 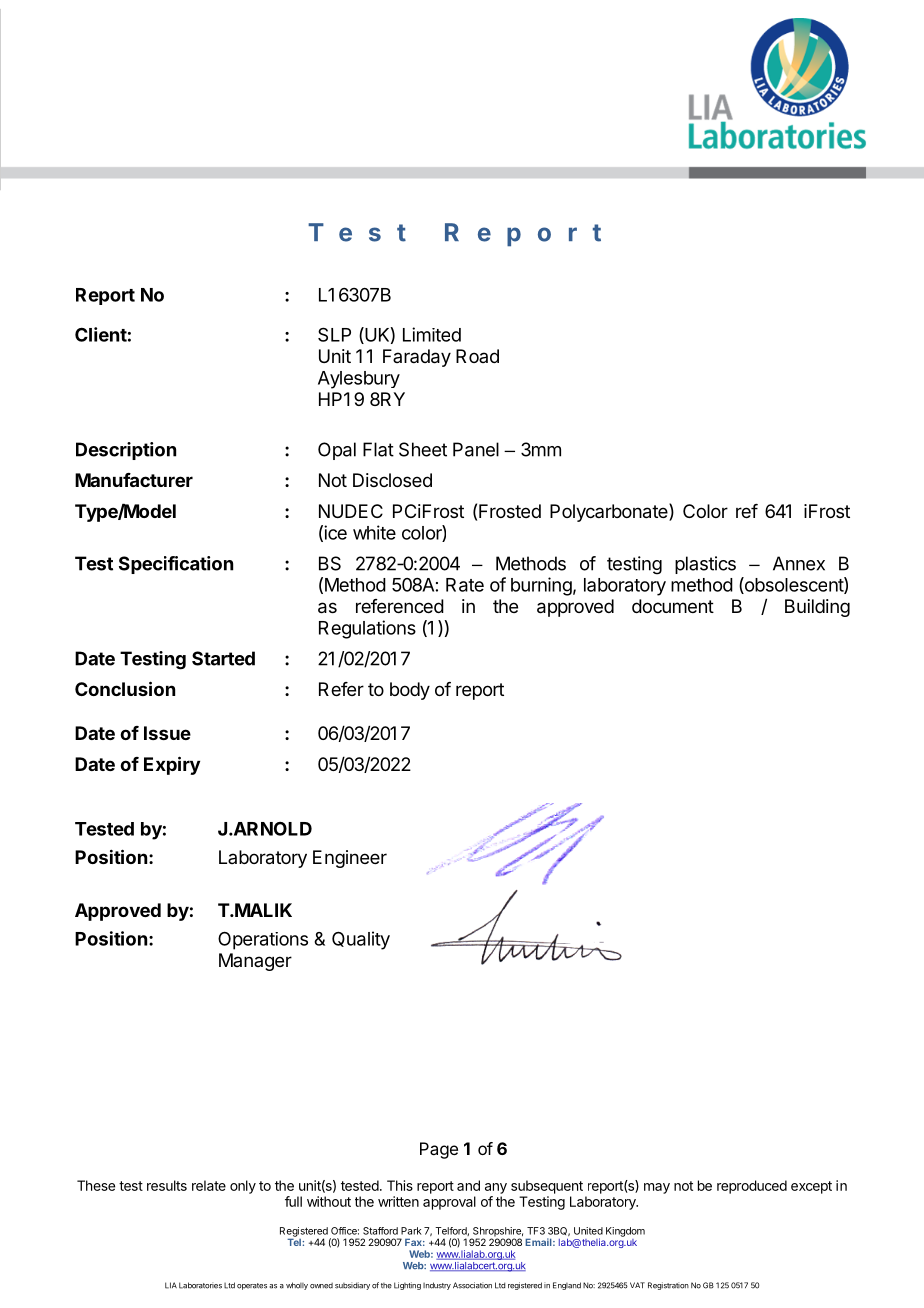 What do you see at coordinates (477, 356) in the screenshot?
I see `Road` at bounding box center [477, 356].
